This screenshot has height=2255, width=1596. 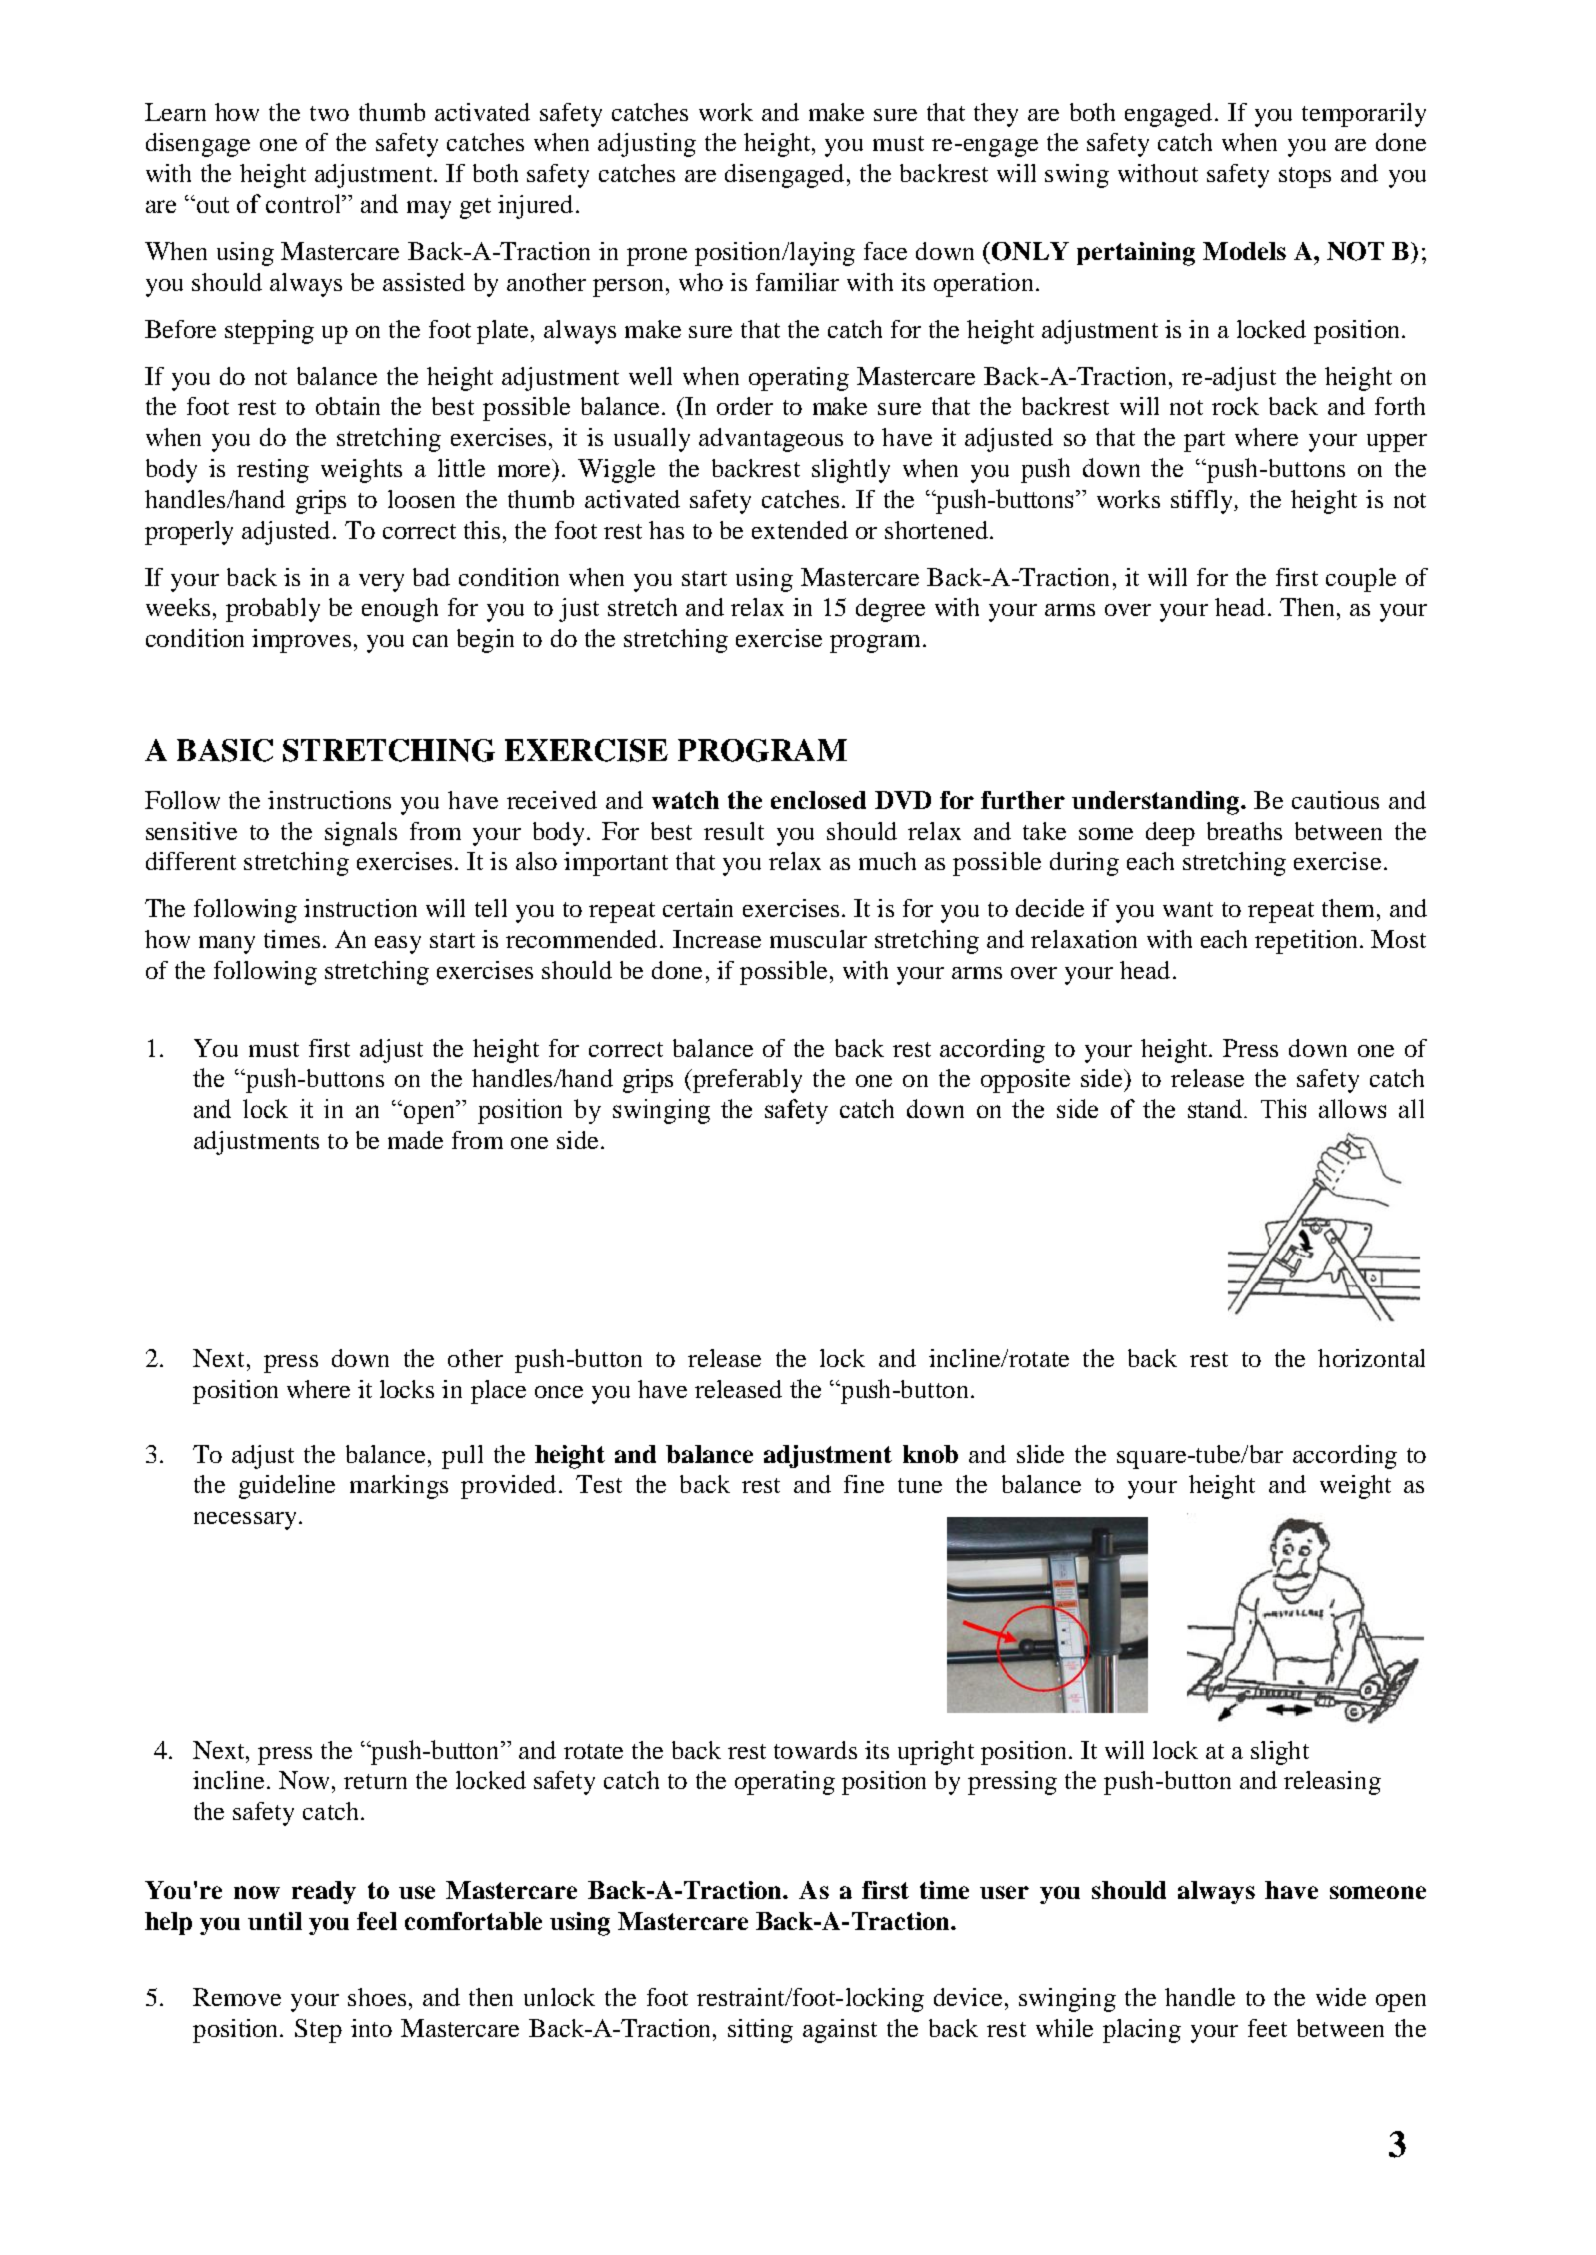 I want to click on improves, so click(x=301, y=641).
